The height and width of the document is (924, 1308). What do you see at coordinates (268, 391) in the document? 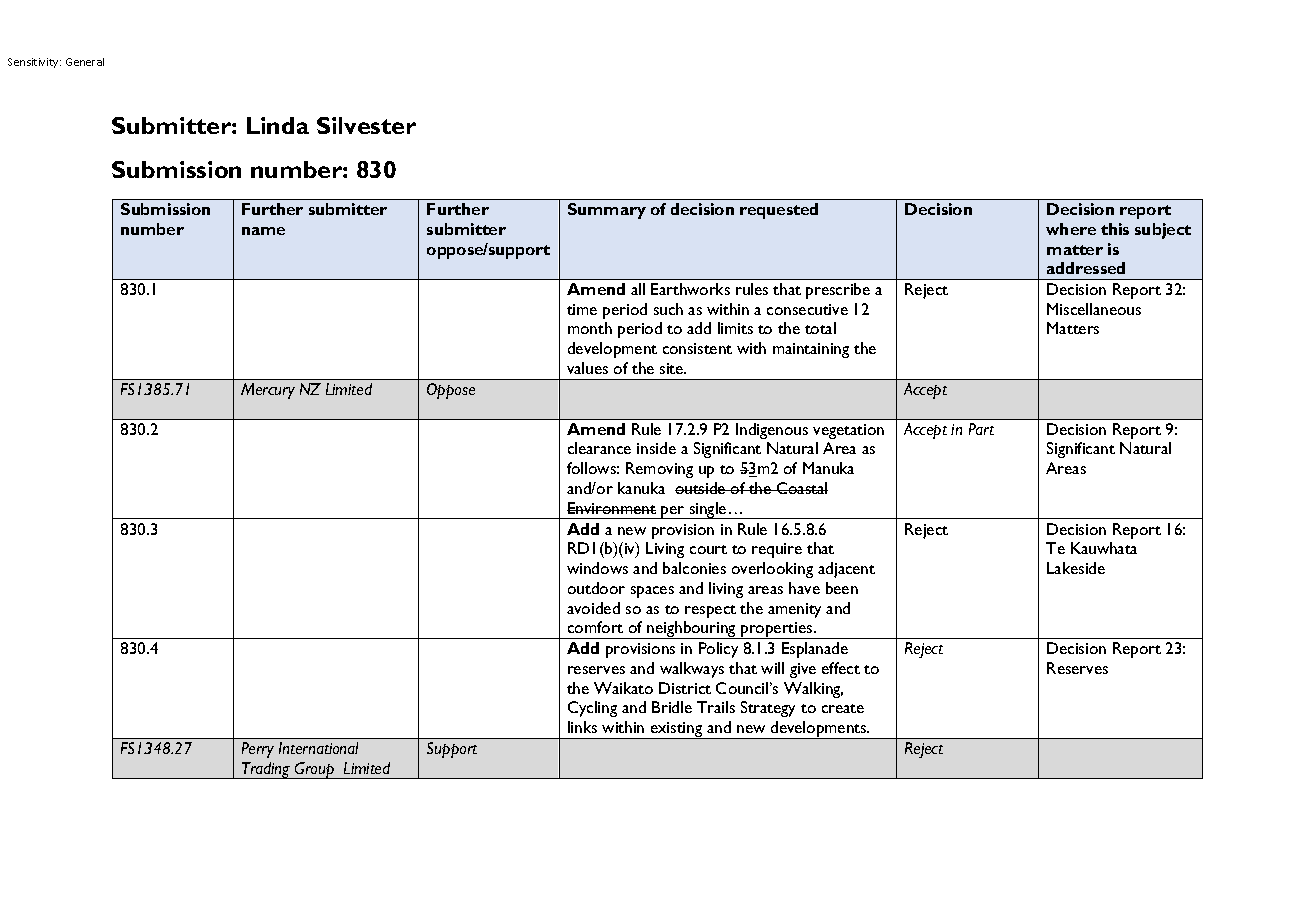
I see `Mercury` at bounding box center [268, 391].
